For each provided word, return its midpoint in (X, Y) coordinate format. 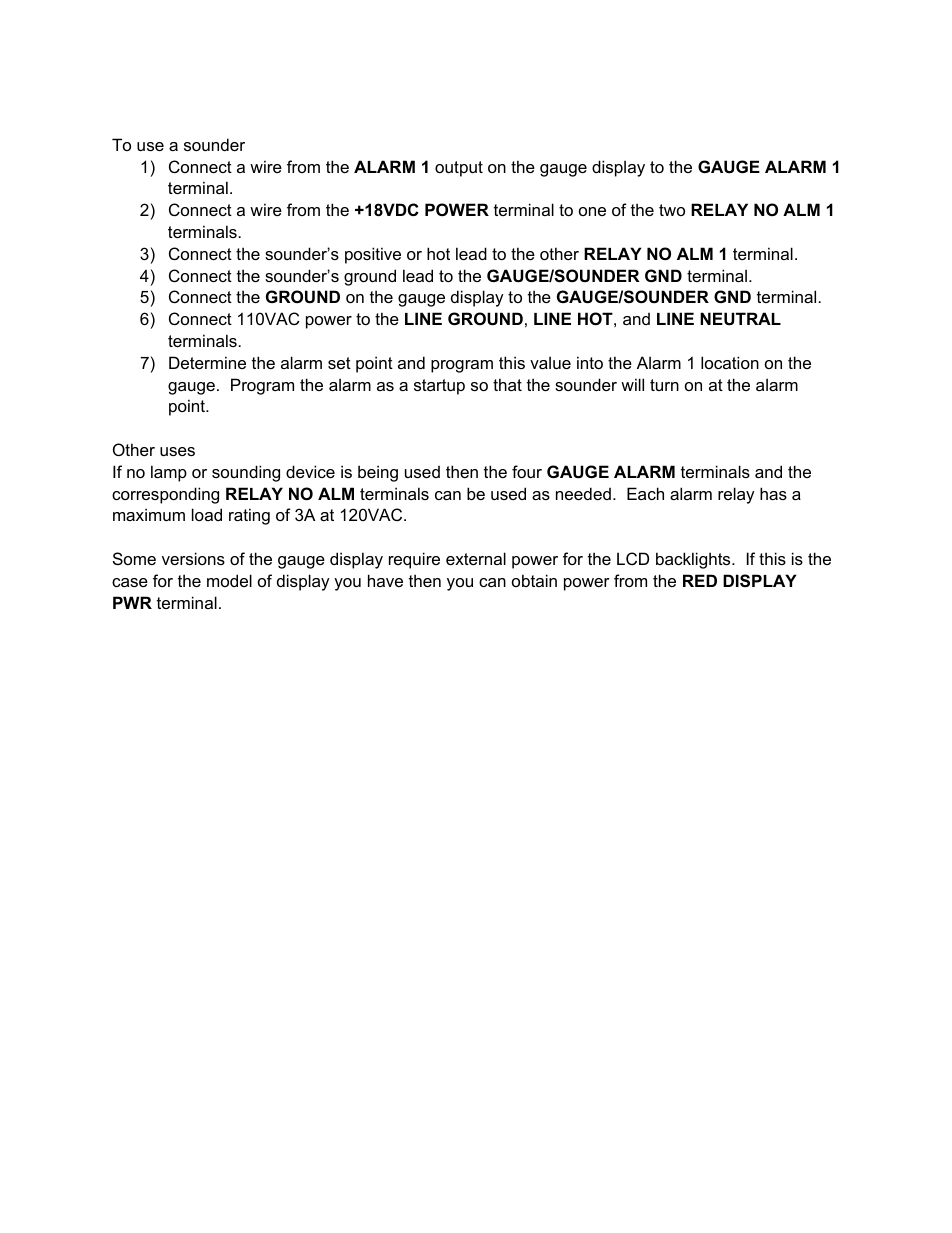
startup (439, 387)
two (672, 210)
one (592, 211)
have (385, 580)
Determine (207, 362)
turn (664, 385)
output (459, 169)
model (229, 580)
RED (700, 580)
